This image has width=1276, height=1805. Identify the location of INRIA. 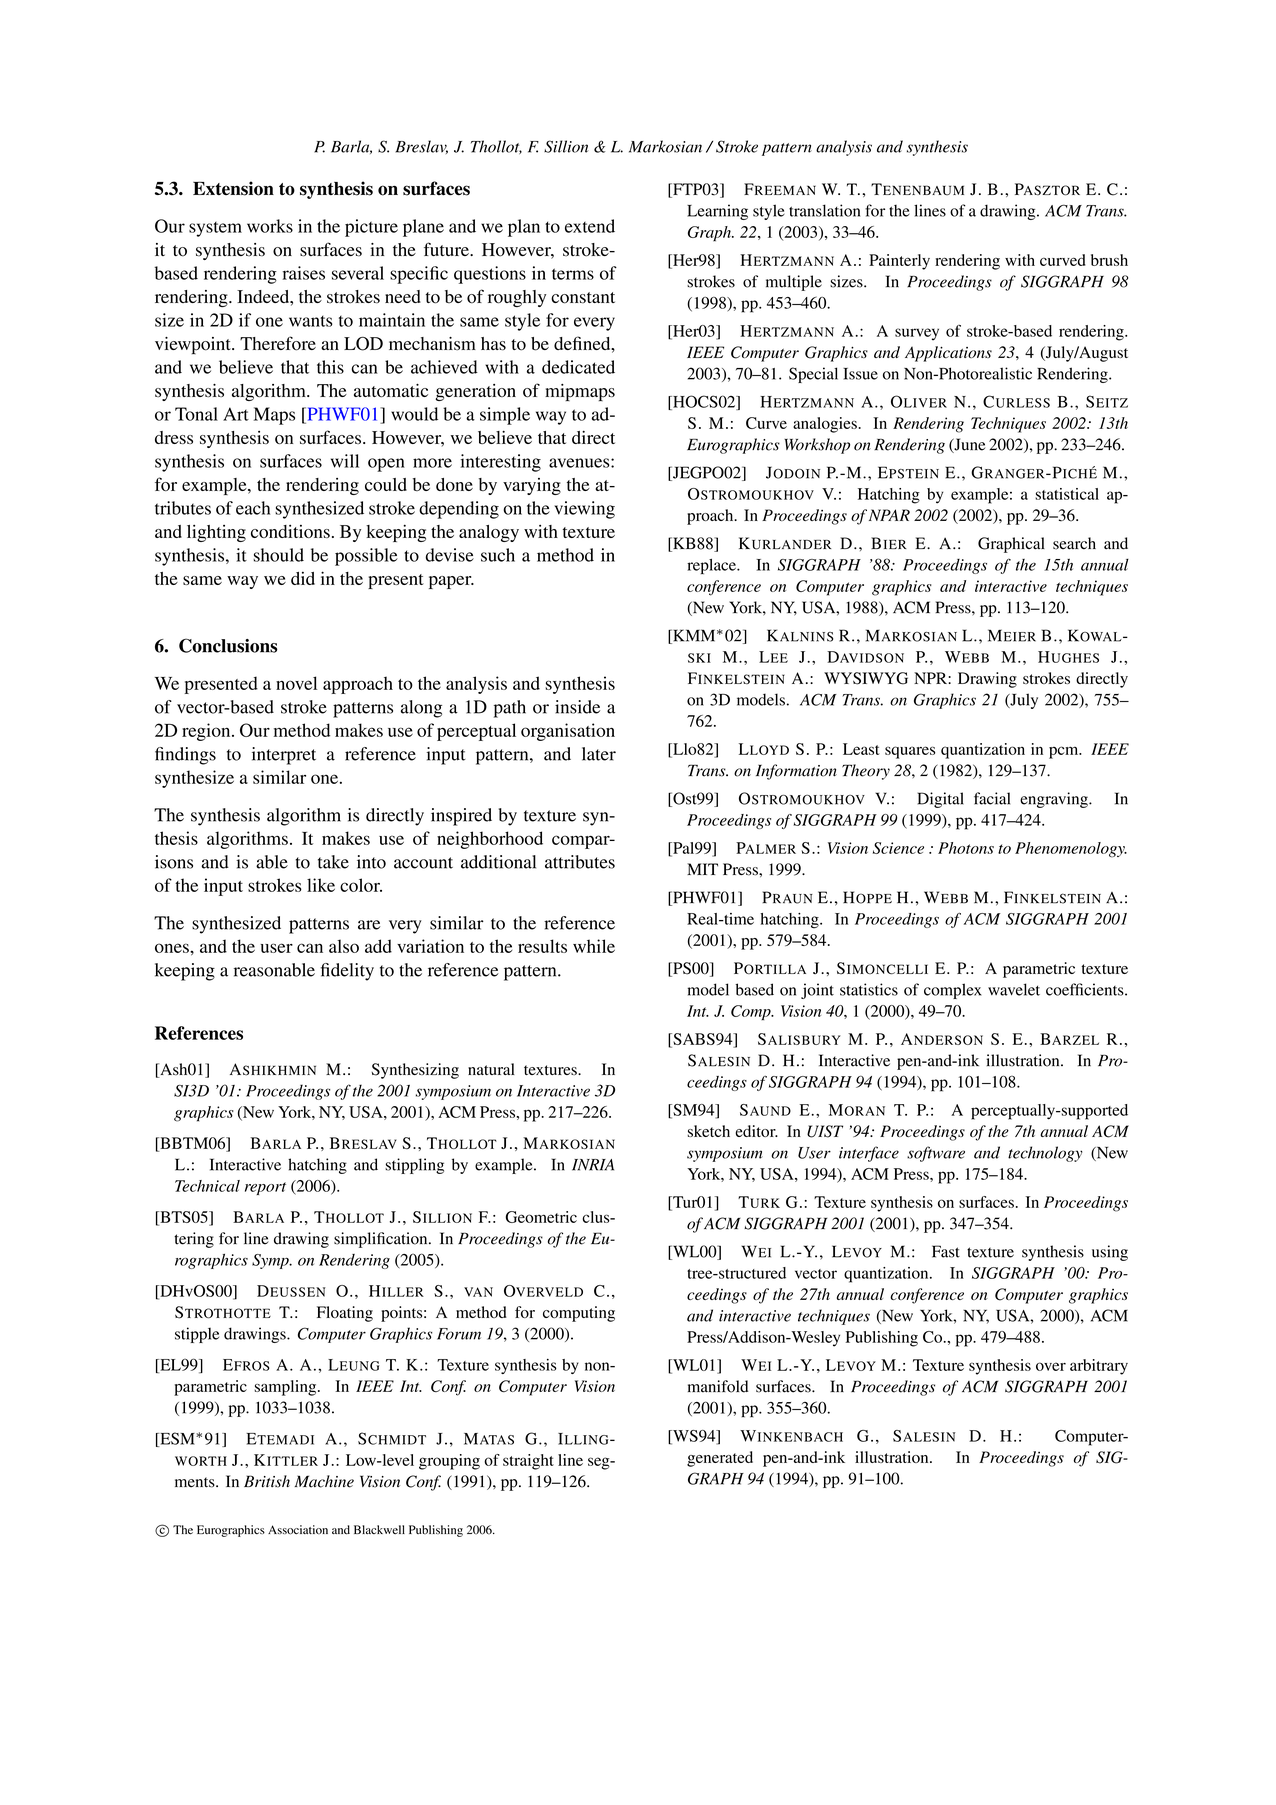
(593, 1165).
